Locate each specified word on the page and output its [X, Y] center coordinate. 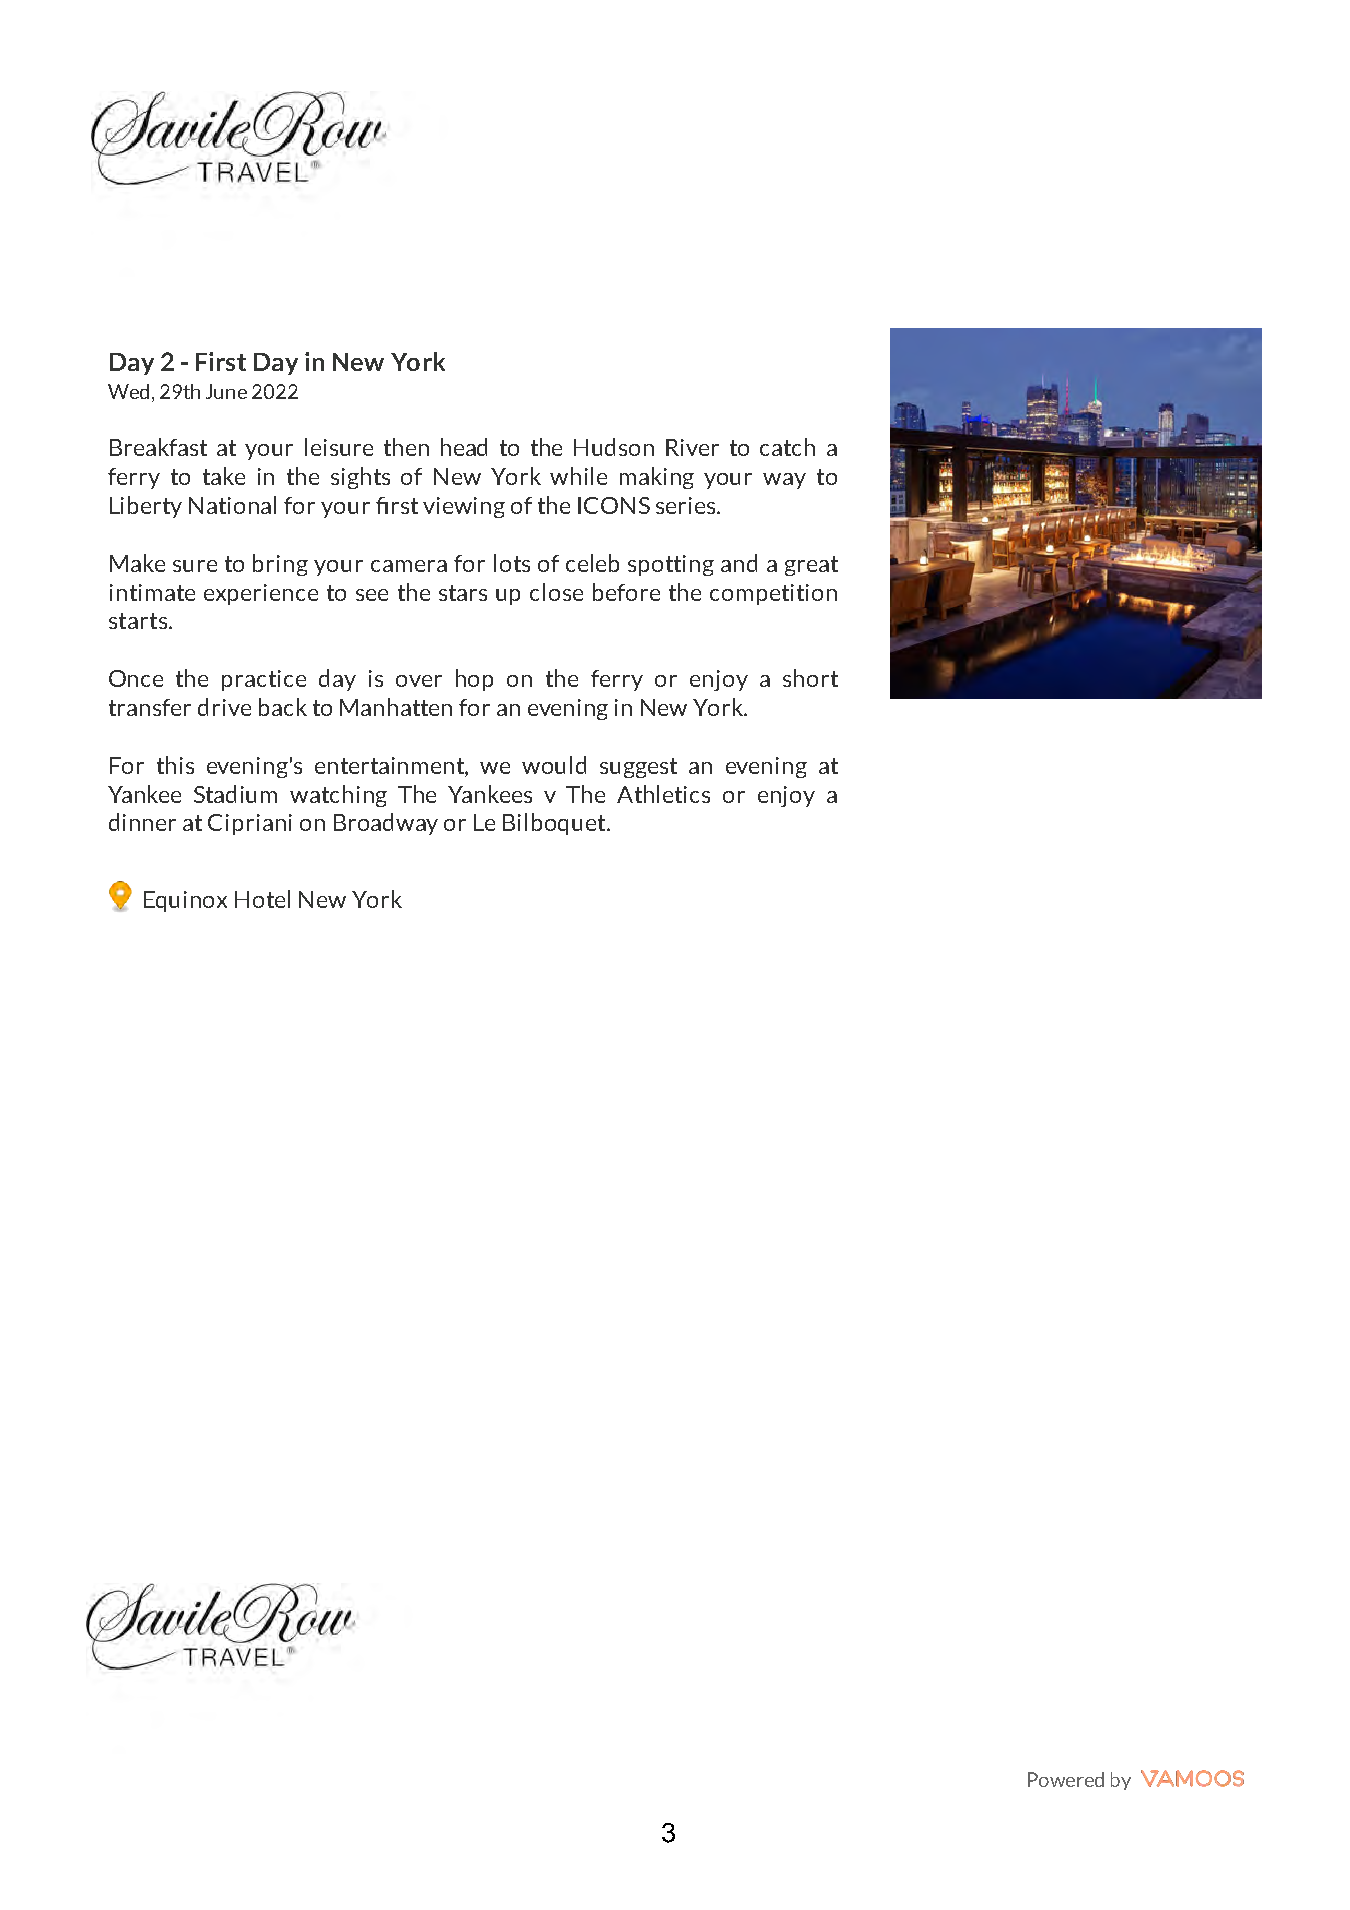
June [226, 391]
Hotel [262, 899]
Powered [1066, 1779]
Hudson [614, 447]
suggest [638, 768]
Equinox [185, 901]
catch [787, 447]
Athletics [663, 794]
